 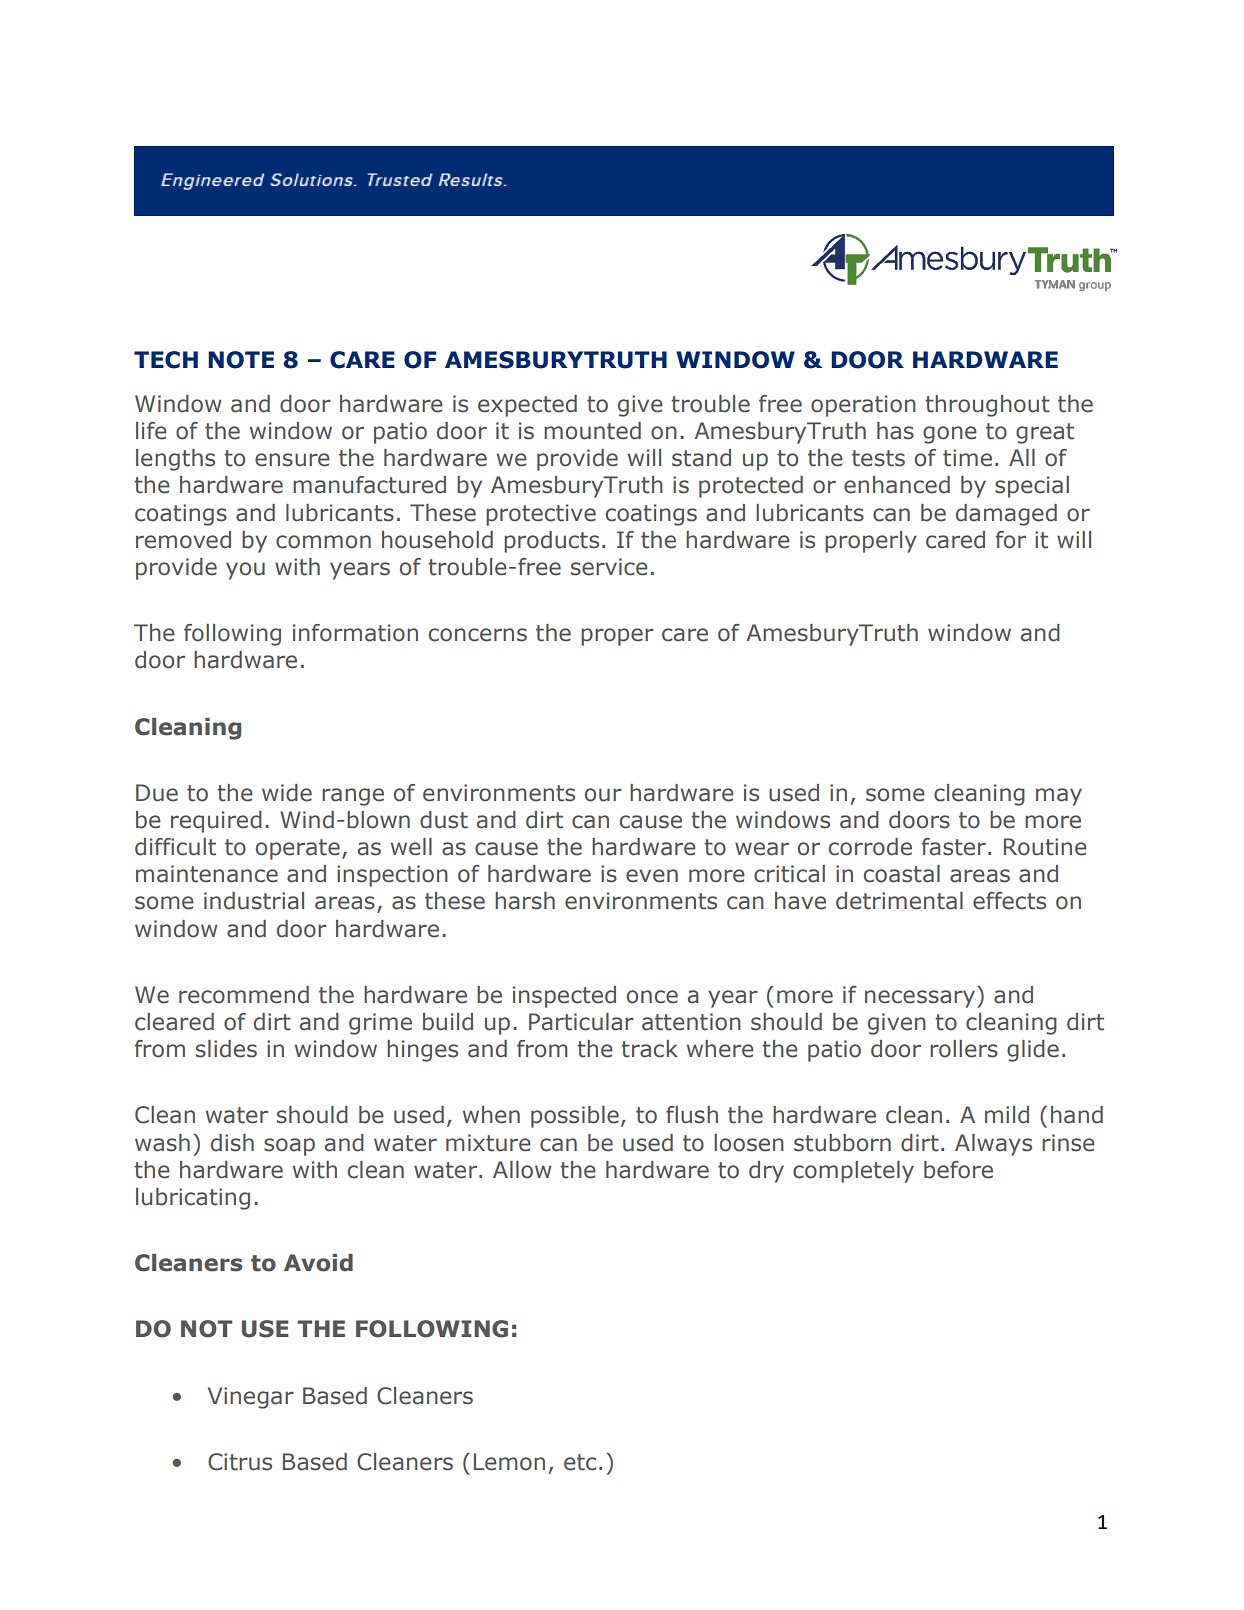 What do you see at coordinates (241, 360) in the image?
I see `NOTE` at bounding box center [241, 360].
